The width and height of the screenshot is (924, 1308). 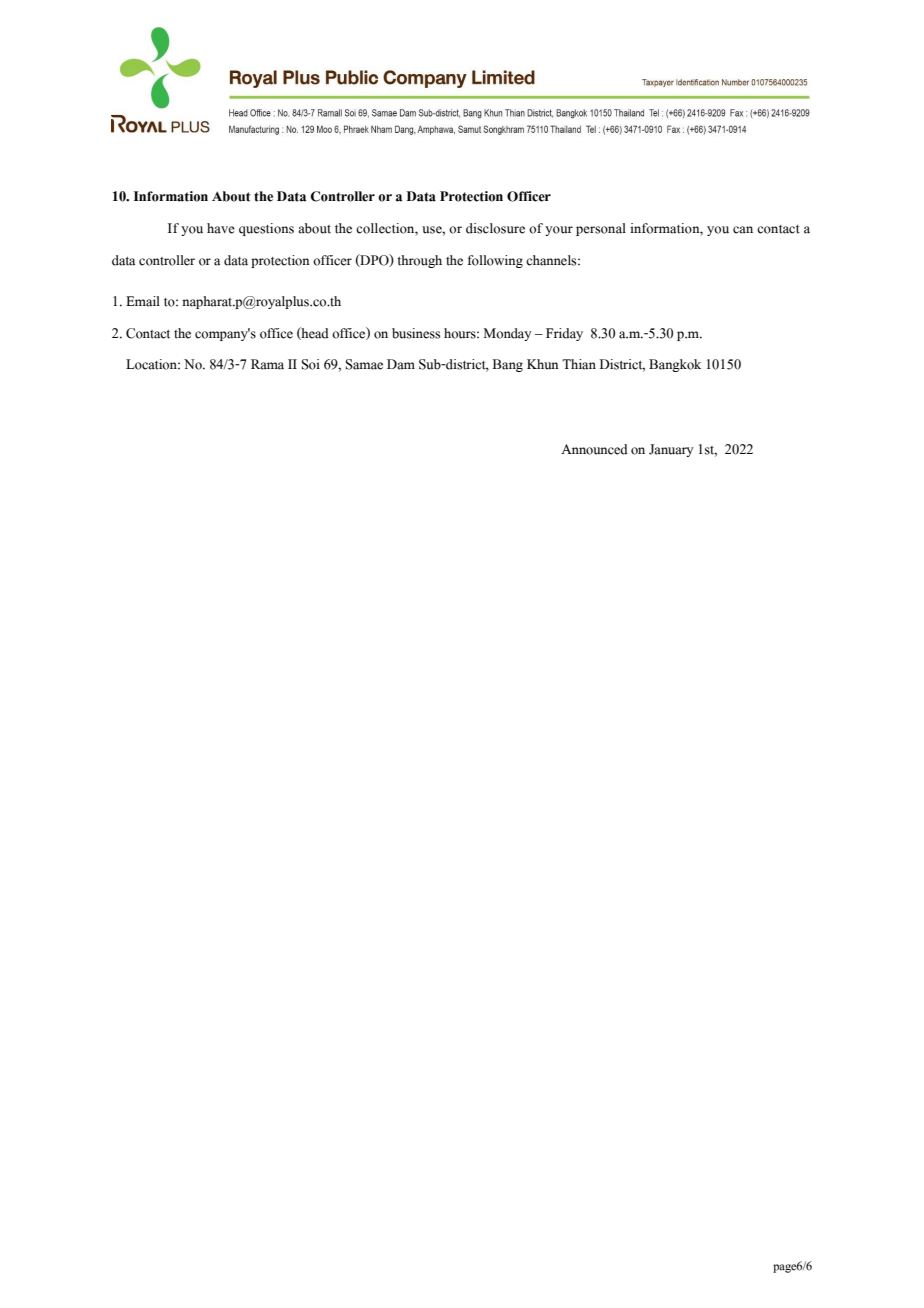 What do you see at coordinates (601, 229) in the screenshot?
I see `personal` at bounding box center [601, 229].
